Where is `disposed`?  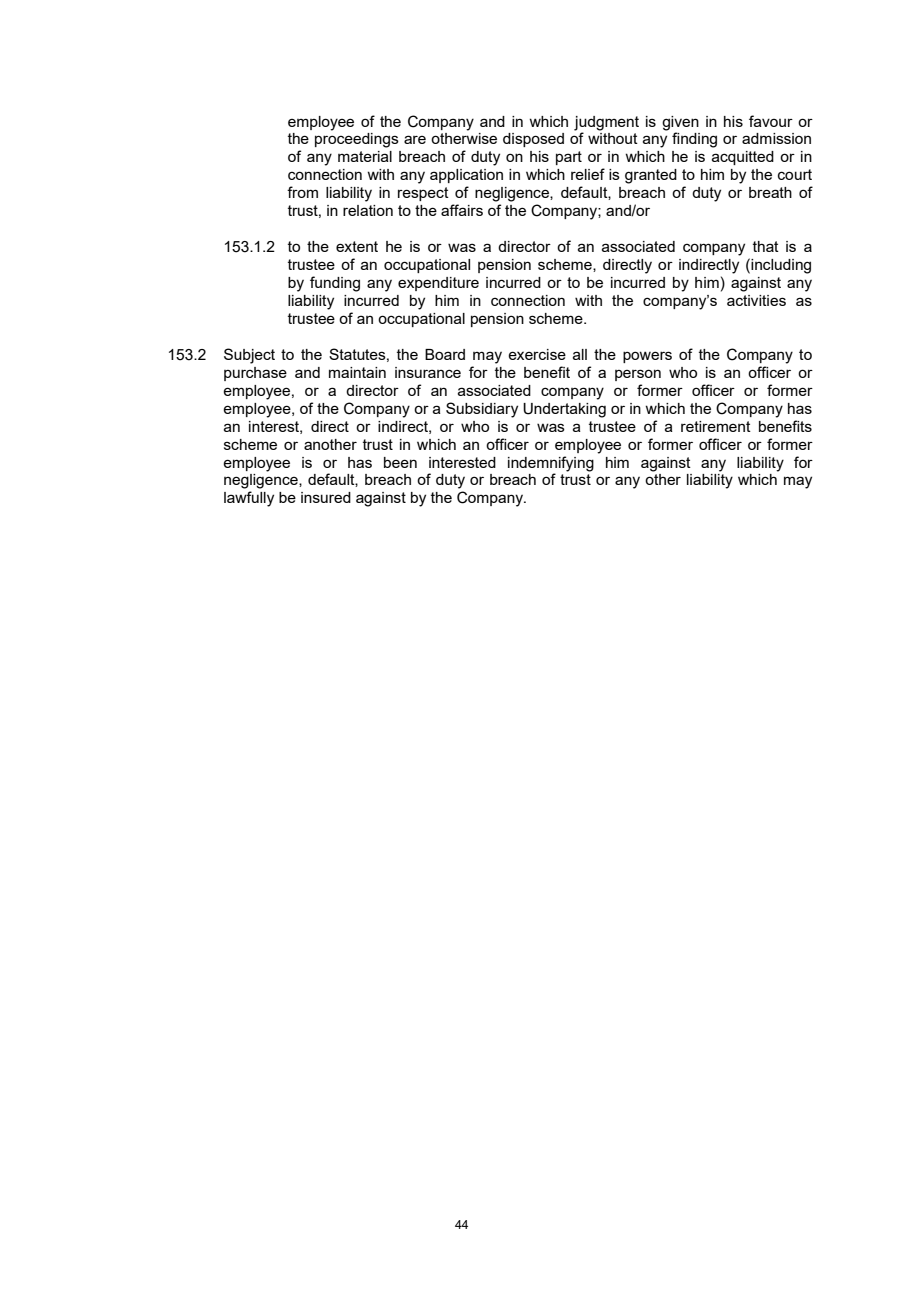 disposed is located at coordinates (533, 140).
